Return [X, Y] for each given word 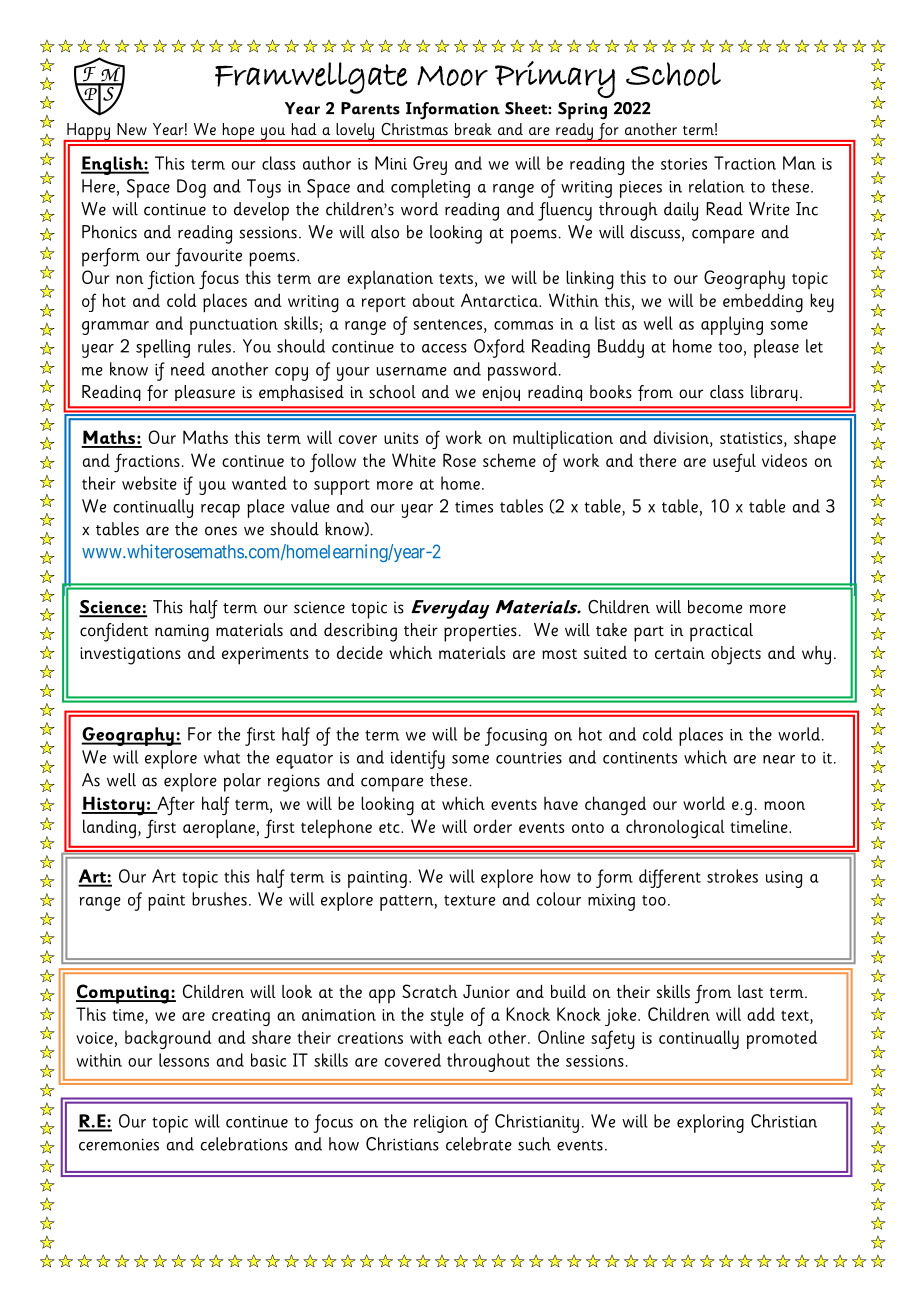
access [444, 348]
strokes [732, 876]
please [776, 348]
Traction [745, 163]
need [188, 369]
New [132, 129]
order [493, 826]
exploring [710, 1123]
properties [480, 633]
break [473, 129]
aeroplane [219, 828]
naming [182, 633]
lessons [184, 1060]
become [715, 607]
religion [441, 1123]
